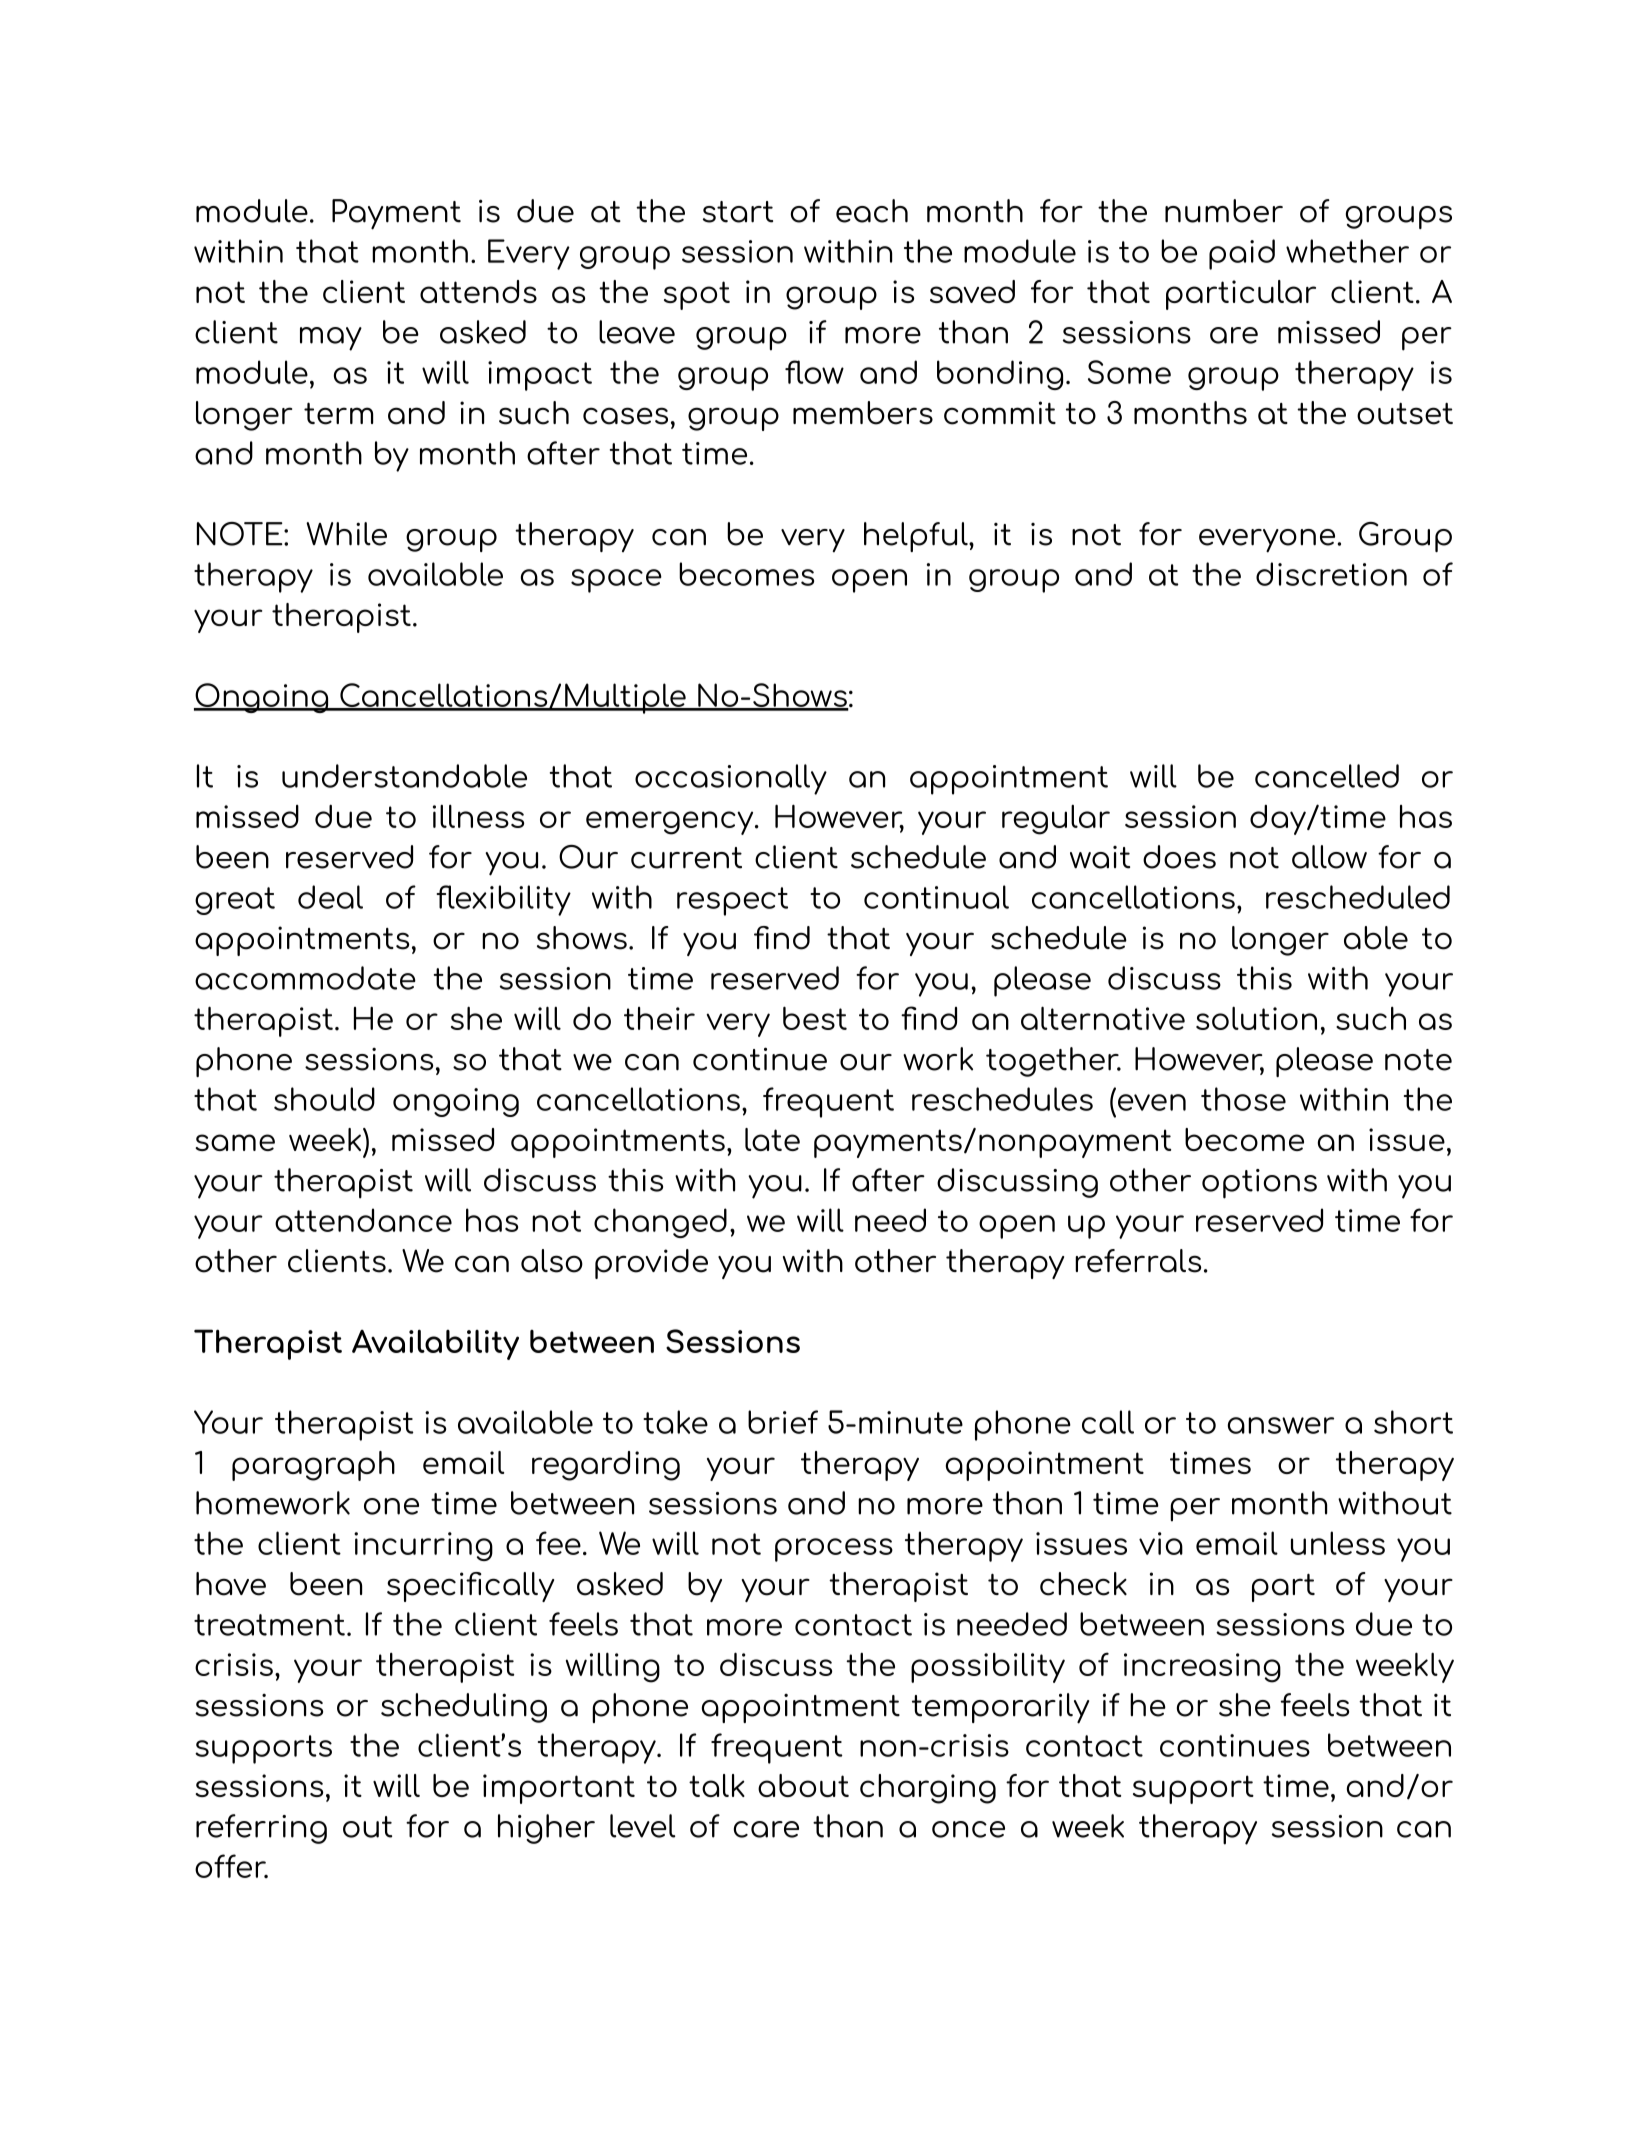 This screenshot has height=2132, width=1648. Describe the element at coordinates (803, 1785) in the screenshot. I see `about` at that location.
